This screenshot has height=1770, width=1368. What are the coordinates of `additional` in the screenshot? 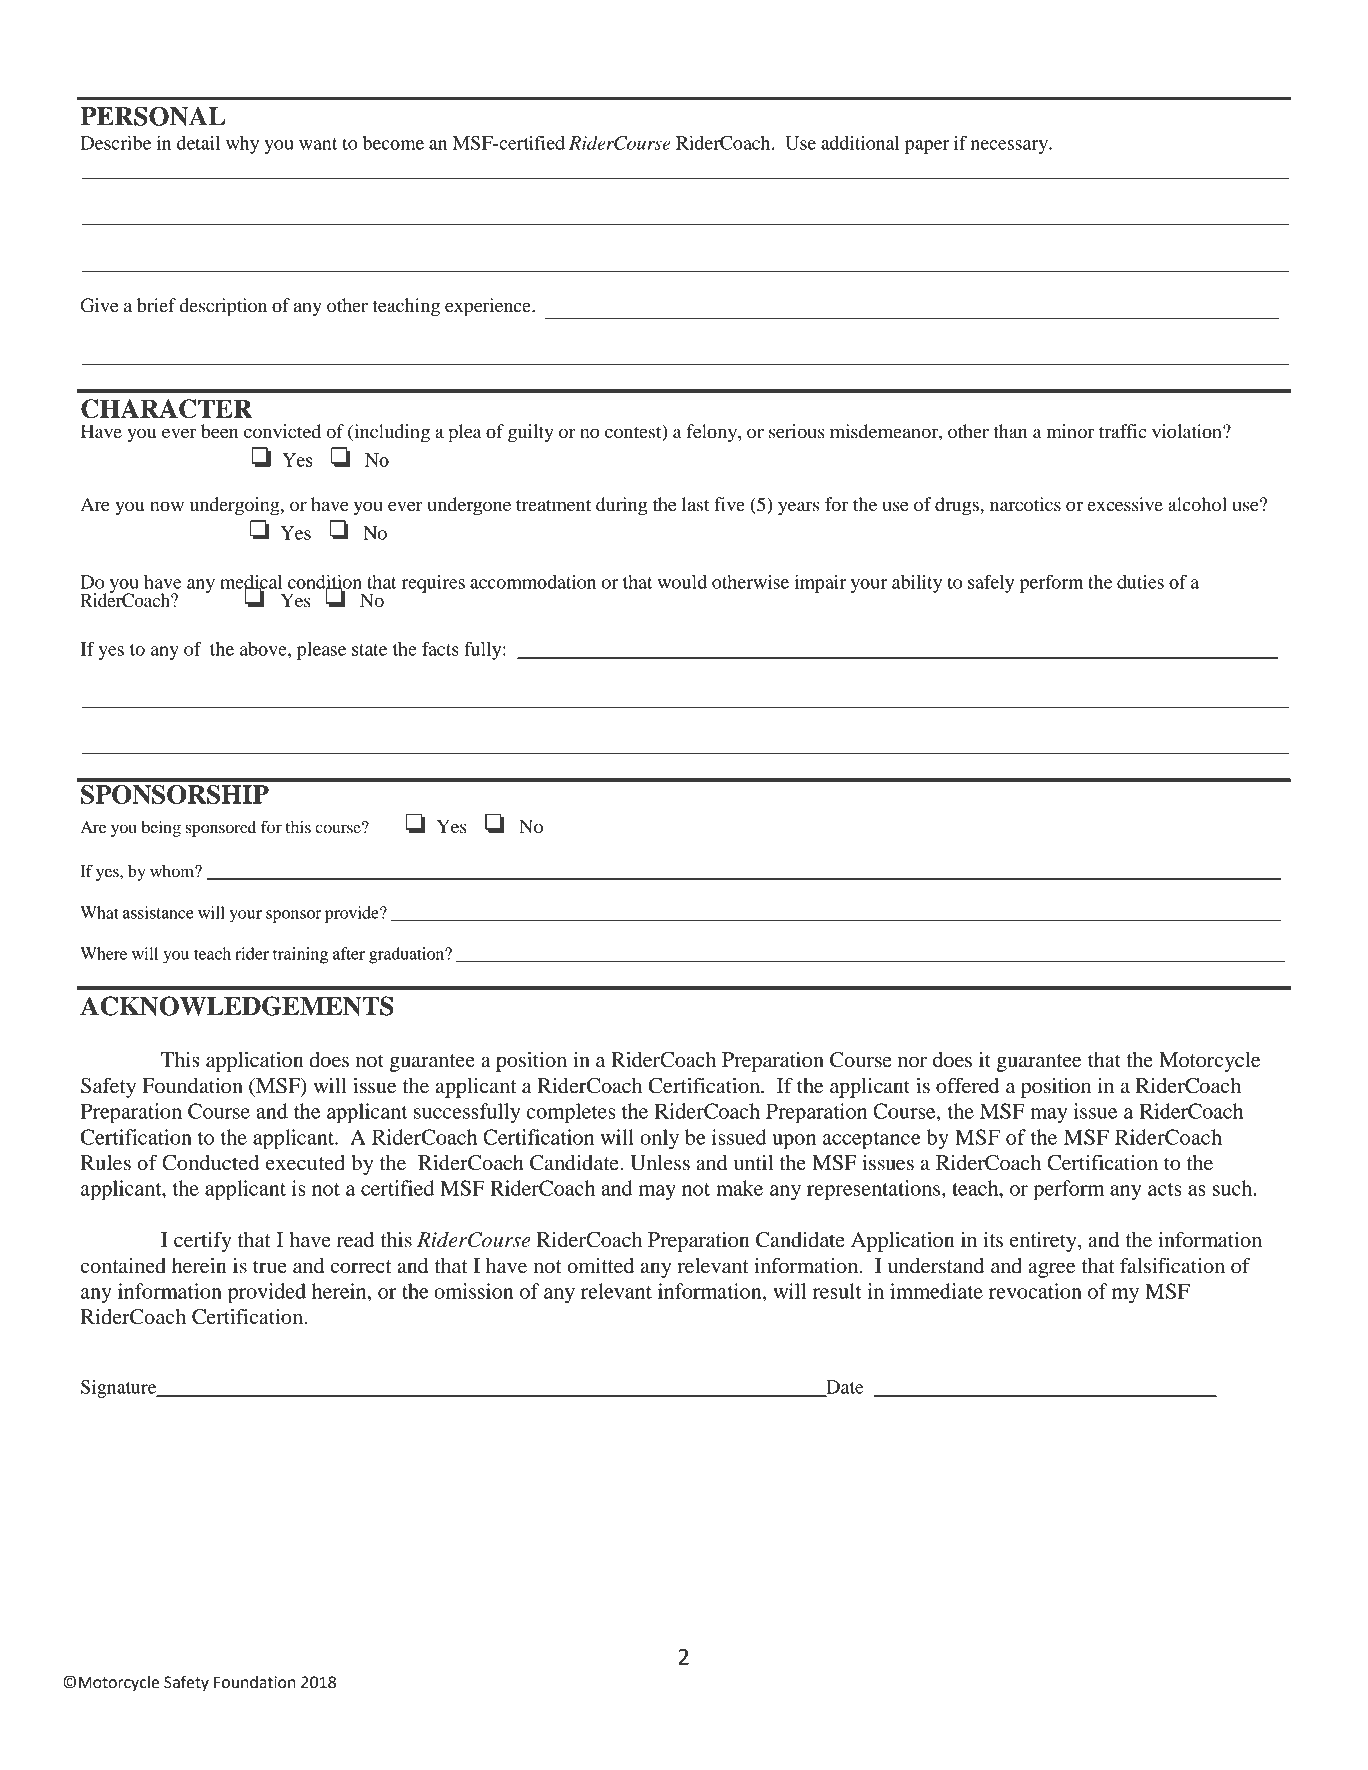 It's located at (860, 143).
